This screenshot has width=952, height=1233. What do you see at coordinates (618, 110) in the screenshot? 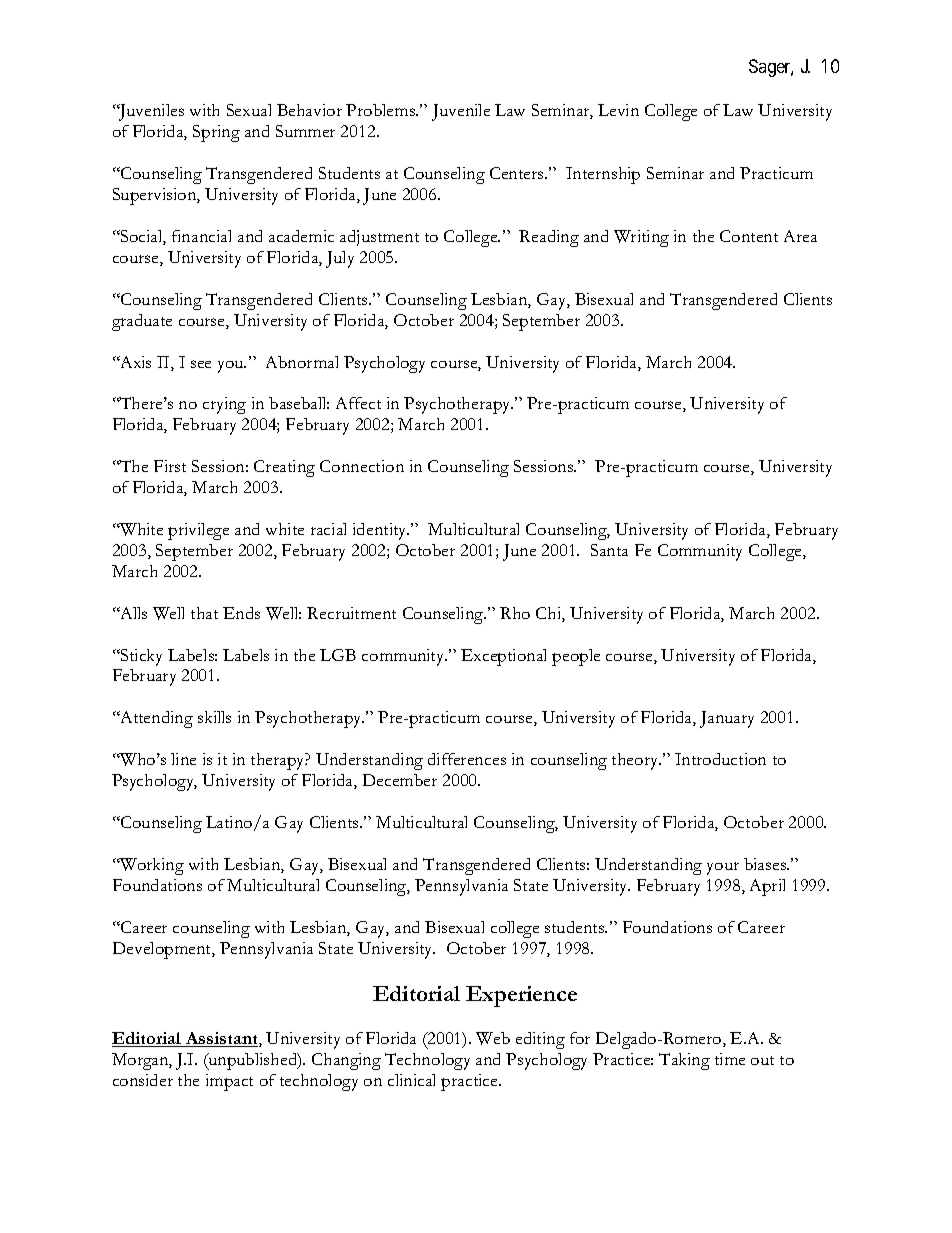
I see `Levin` at bounding box center [618, 110].
